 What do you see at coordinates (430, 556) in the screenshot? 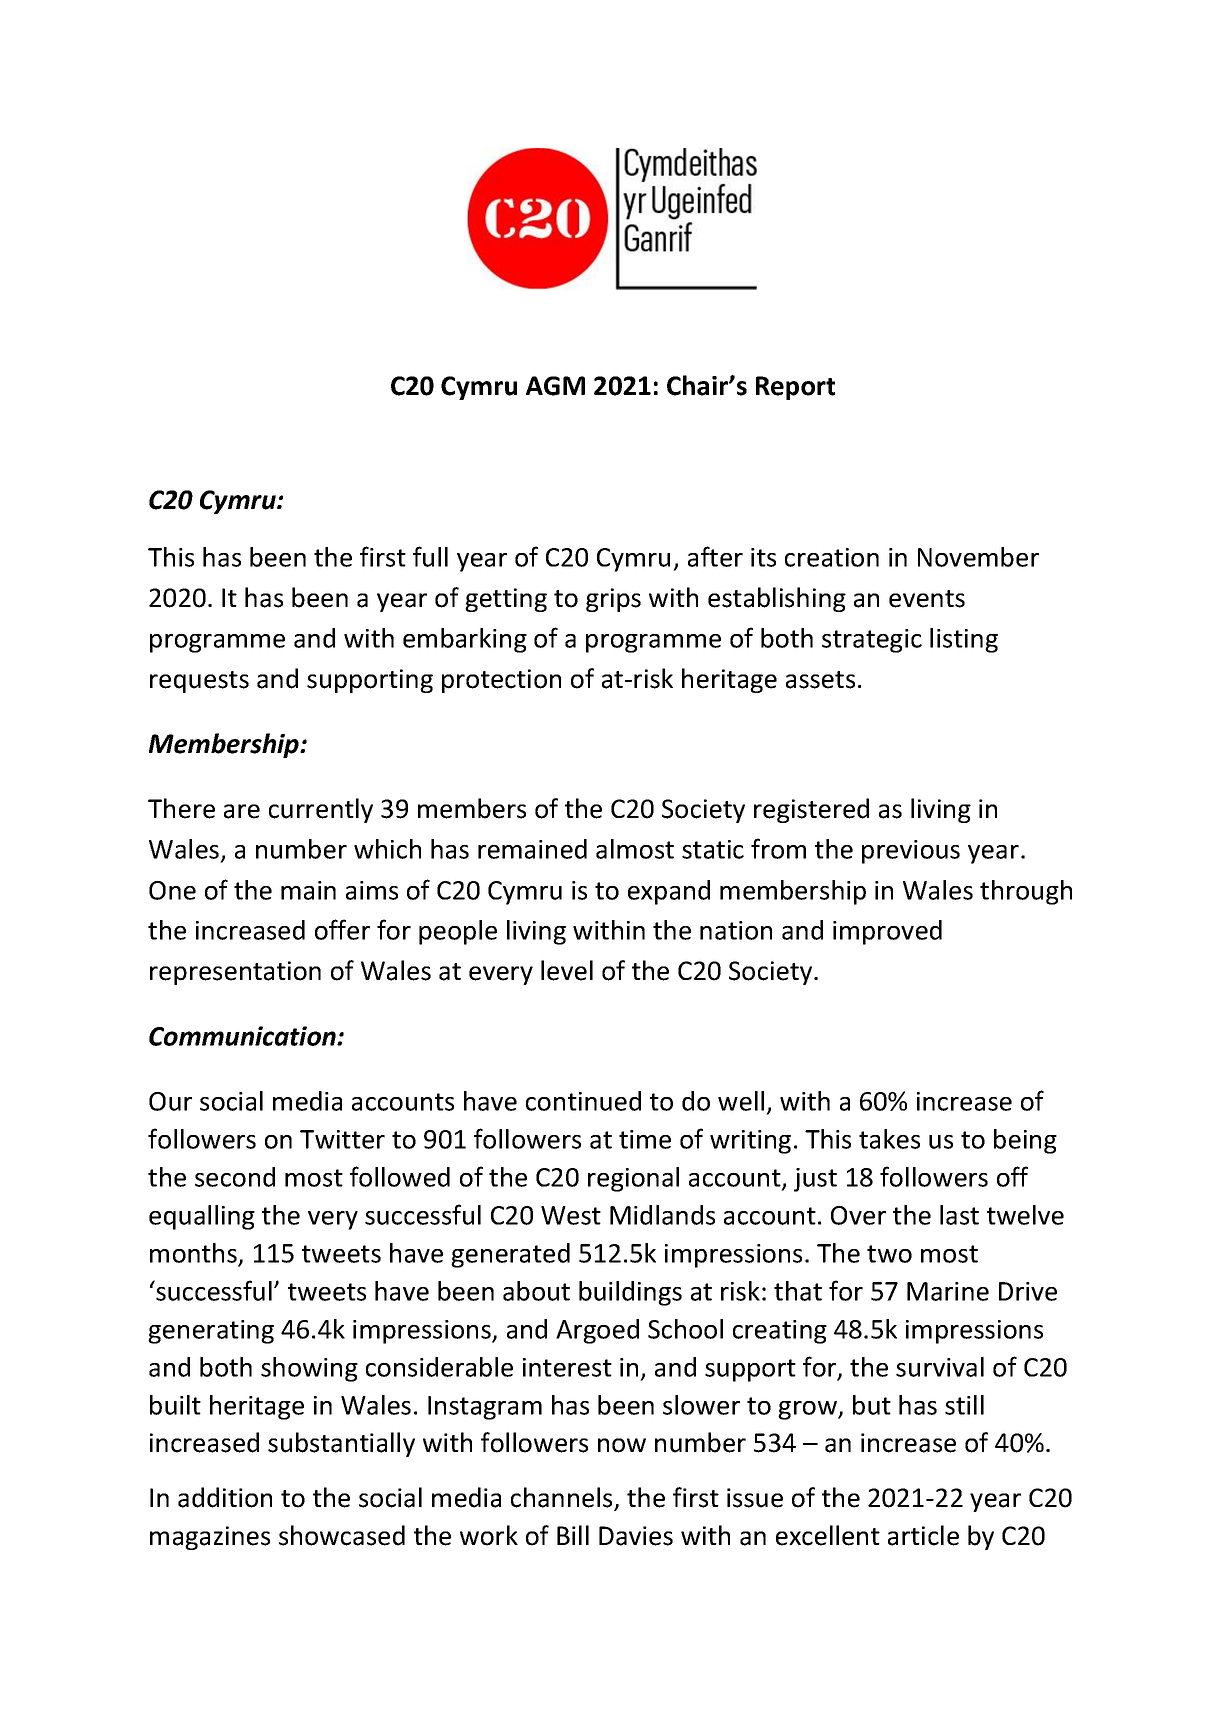
I see `full` at bounding box center [430, 556].
